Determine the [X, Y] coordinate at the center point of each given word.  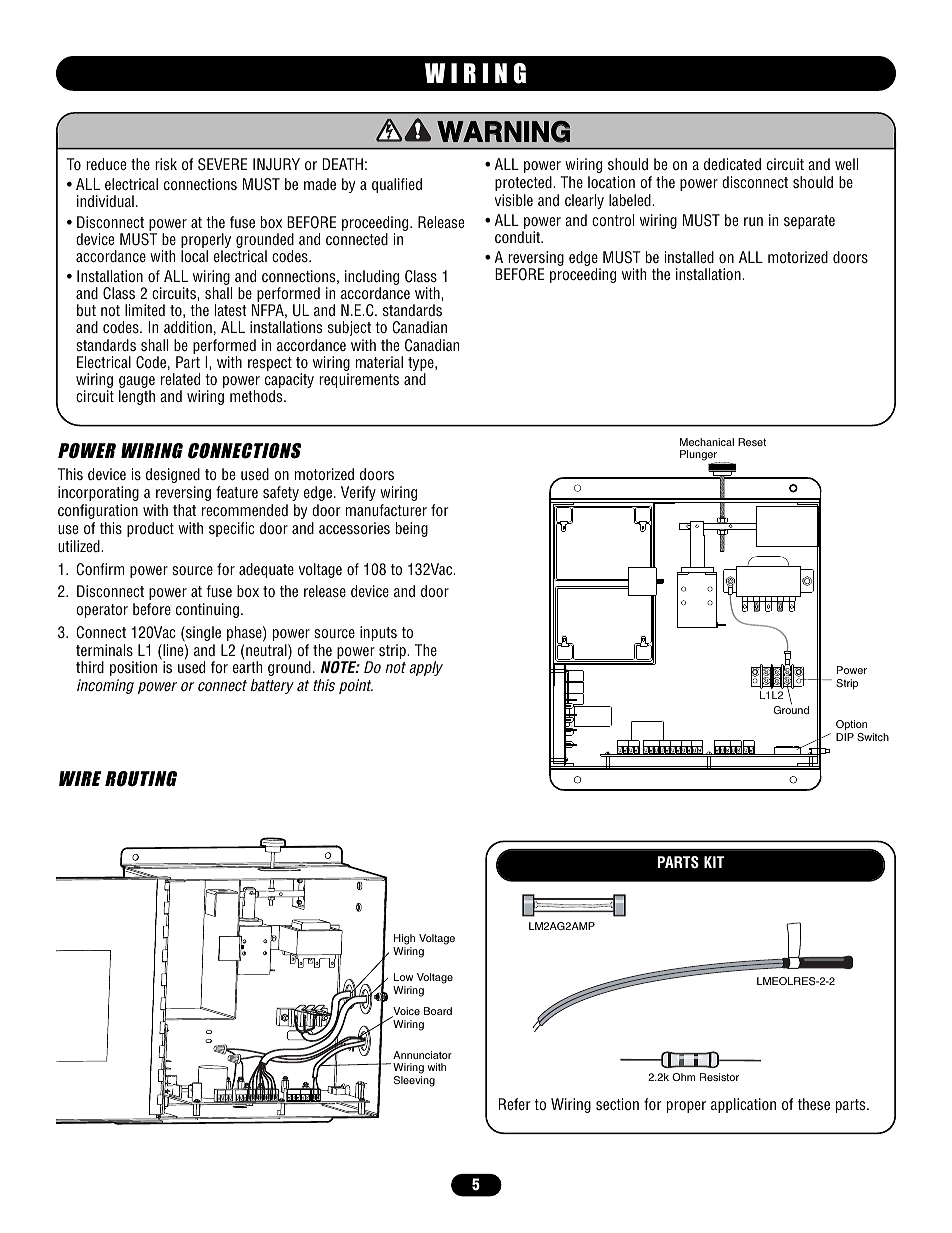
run [753, 221]
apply [426, 668]
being [412, 529]
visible [514, 200]
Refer [514, 1104]
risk [166, 164]
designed [173, 475]
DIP [845, 737]
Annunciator [422, 1055]
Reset [752, 442]
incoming [105, 686]
